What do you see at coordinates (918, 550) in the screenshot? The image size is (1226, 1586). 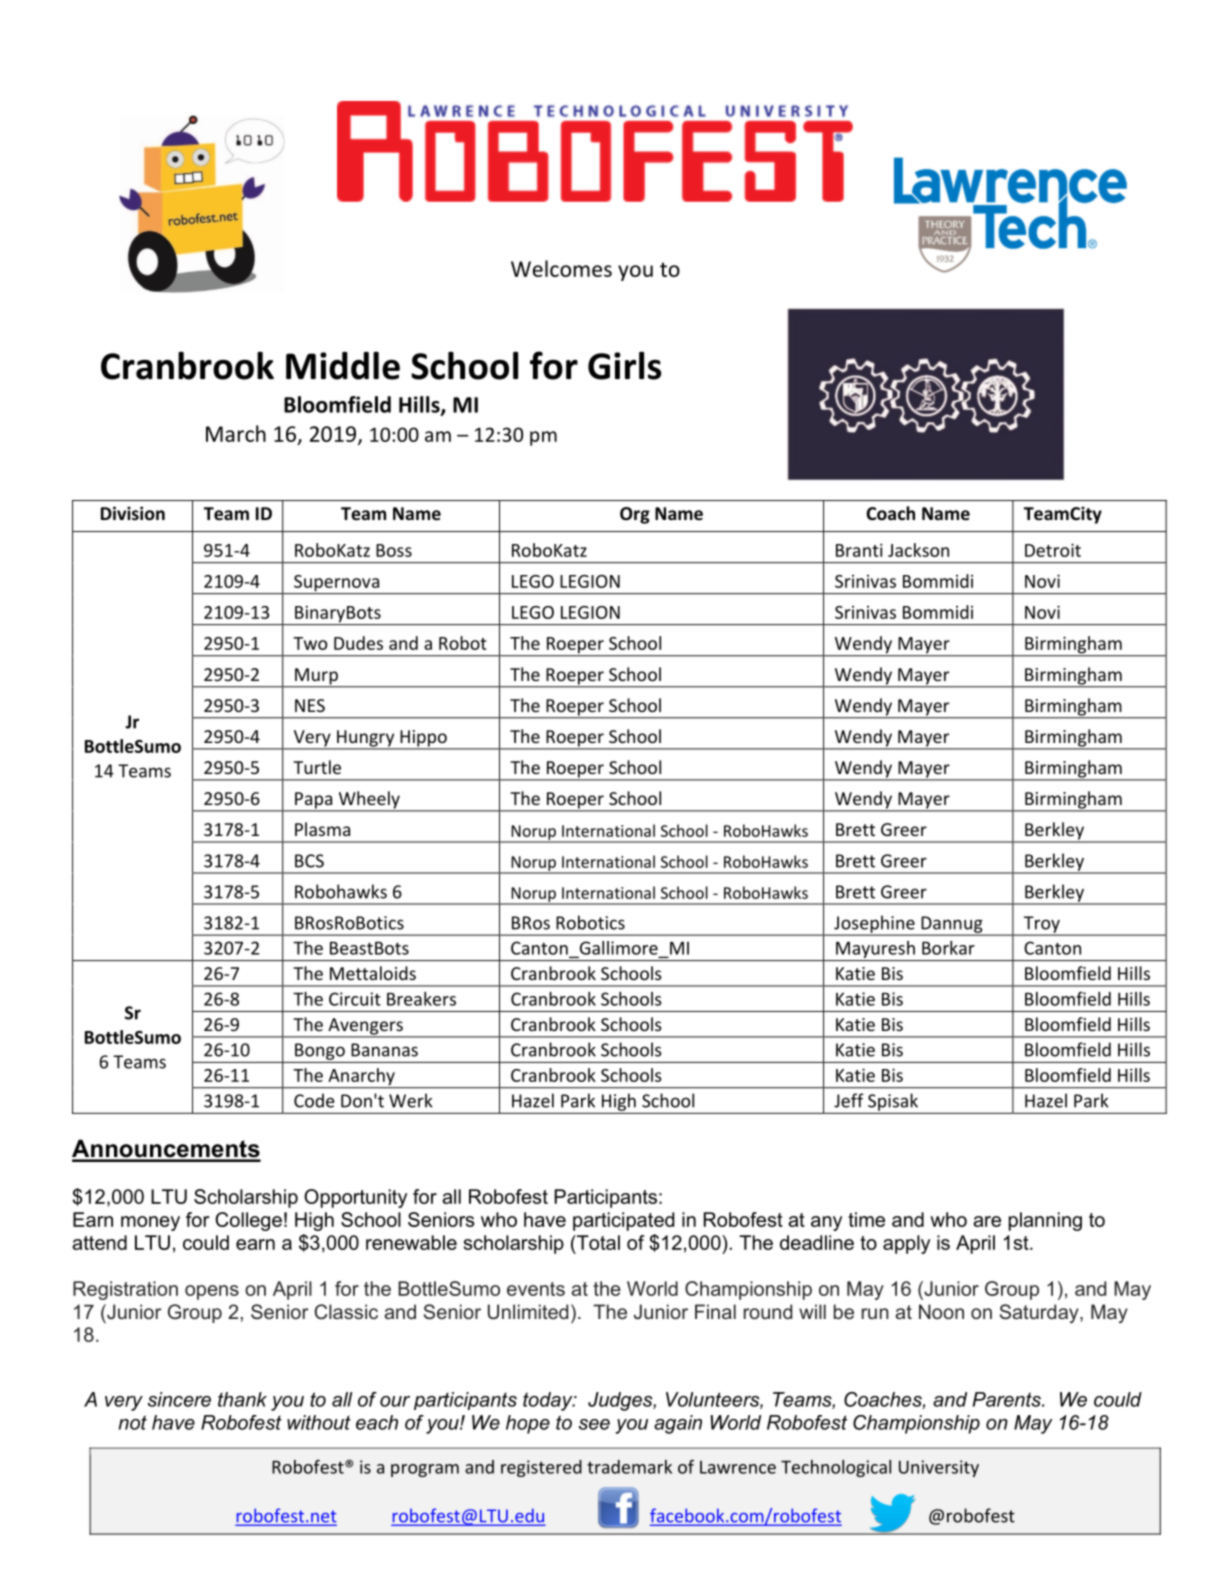 I see `Jackson` at bounding box center [918, 550].
